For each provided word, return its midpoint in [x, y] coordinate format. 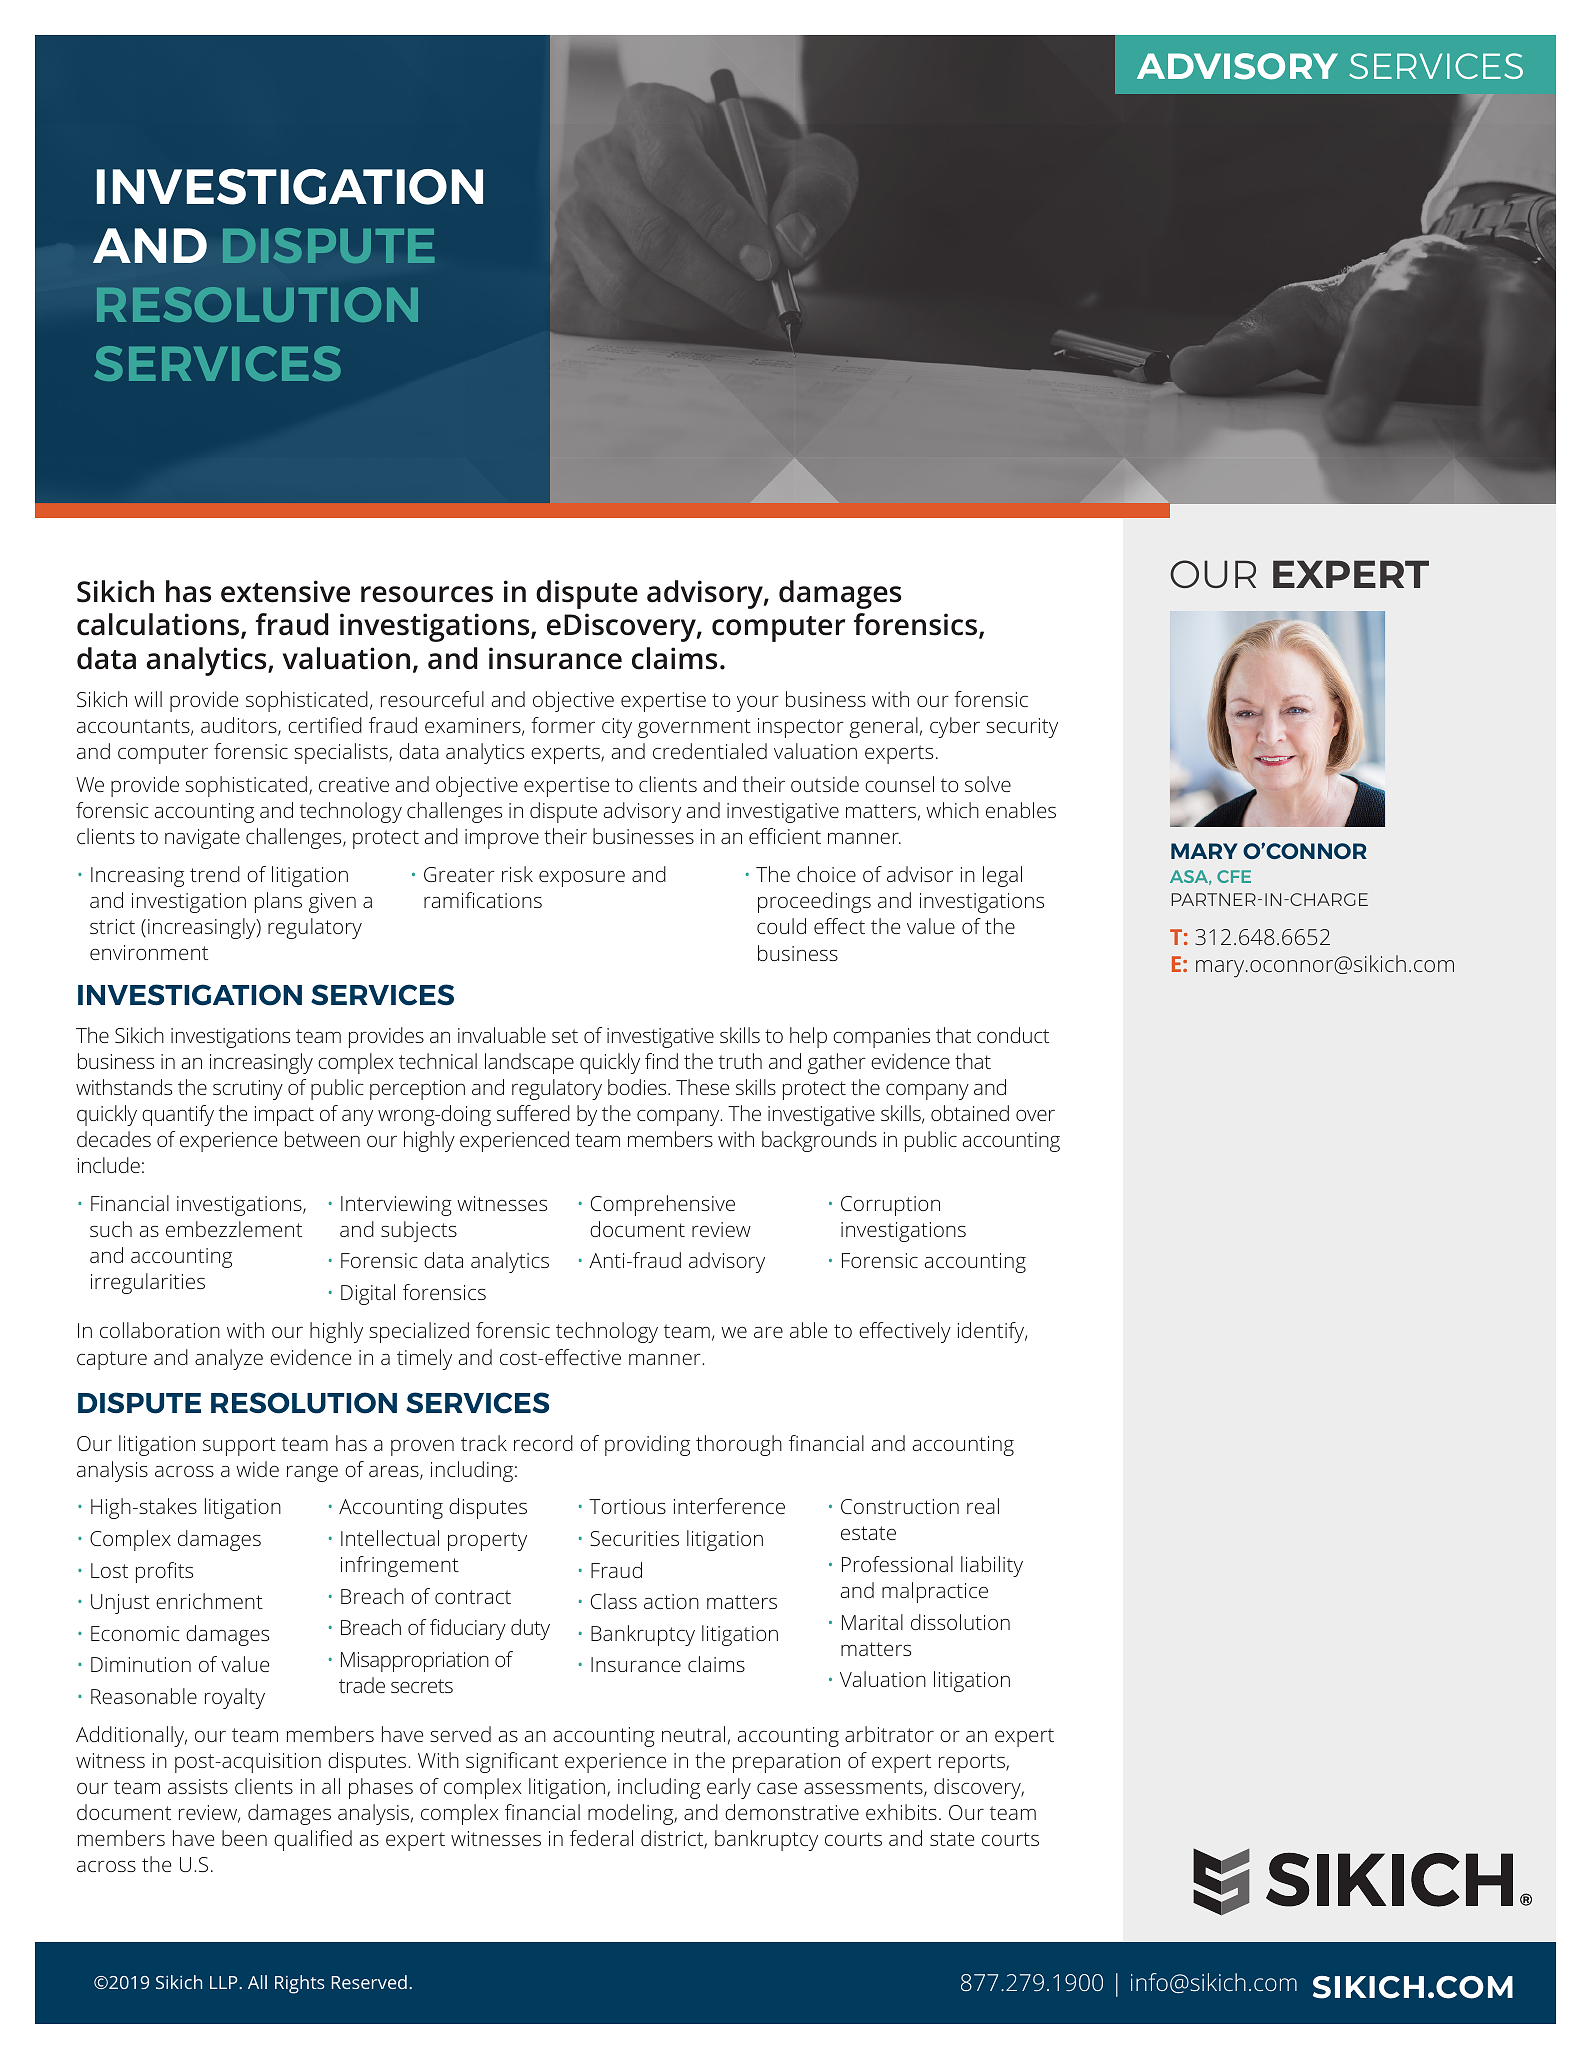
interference [729, 1506]
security [1022, 728]
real [983, 1506]
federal [601, 1838]
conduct [1013, 1035]
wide [257, 1469]
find [661, 1061]
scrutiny [248, 1090]
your [758, 703]
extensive [285, 591]
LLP [225, 1982]
